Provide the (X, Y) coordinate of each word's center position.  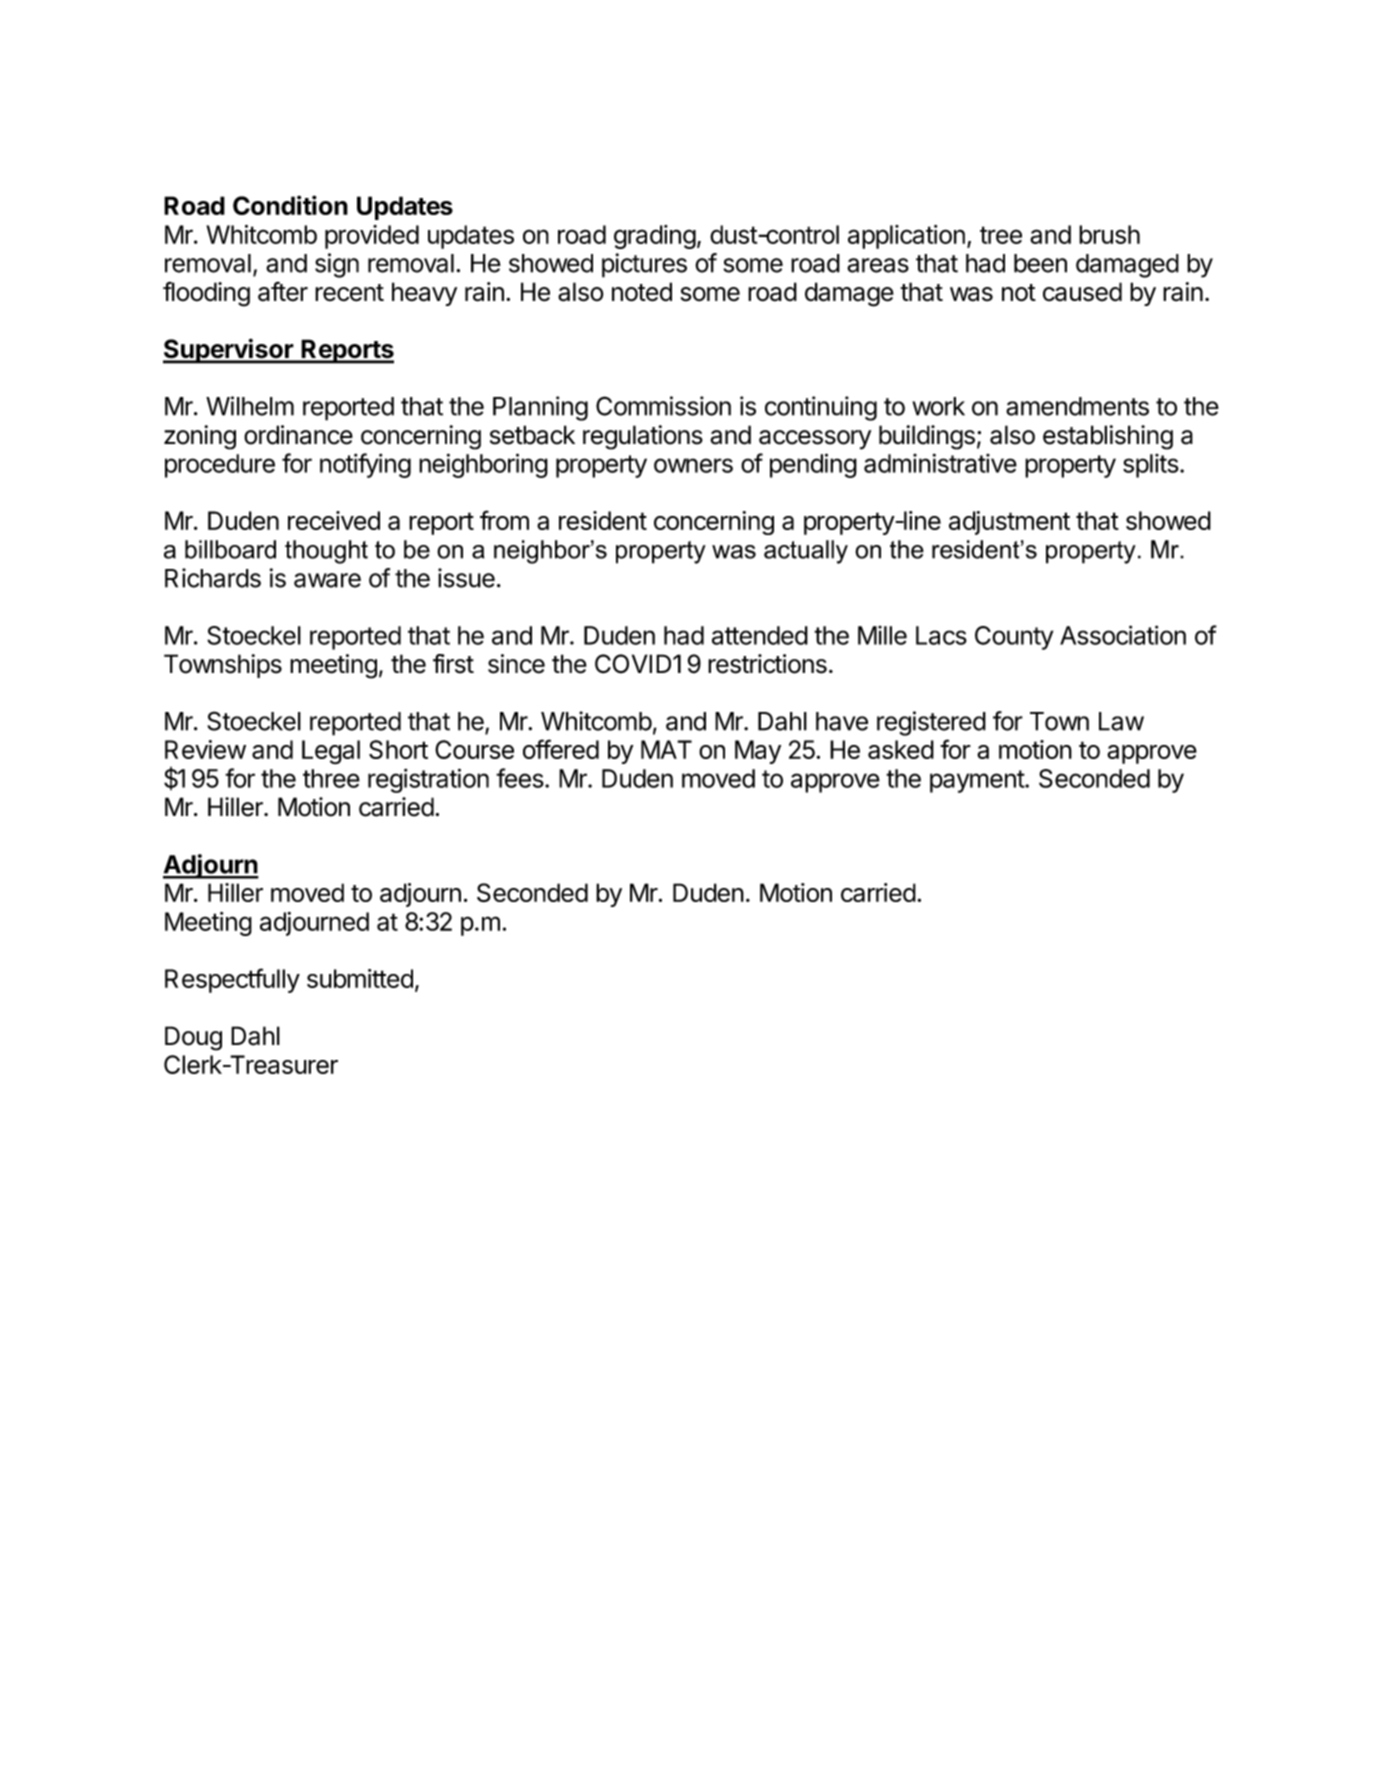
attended (760, 635)
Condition (290, 205)
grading (655, 237)
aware (327, 580)
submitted (360, 978)
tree (1001, 235)
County (1014, 638)
